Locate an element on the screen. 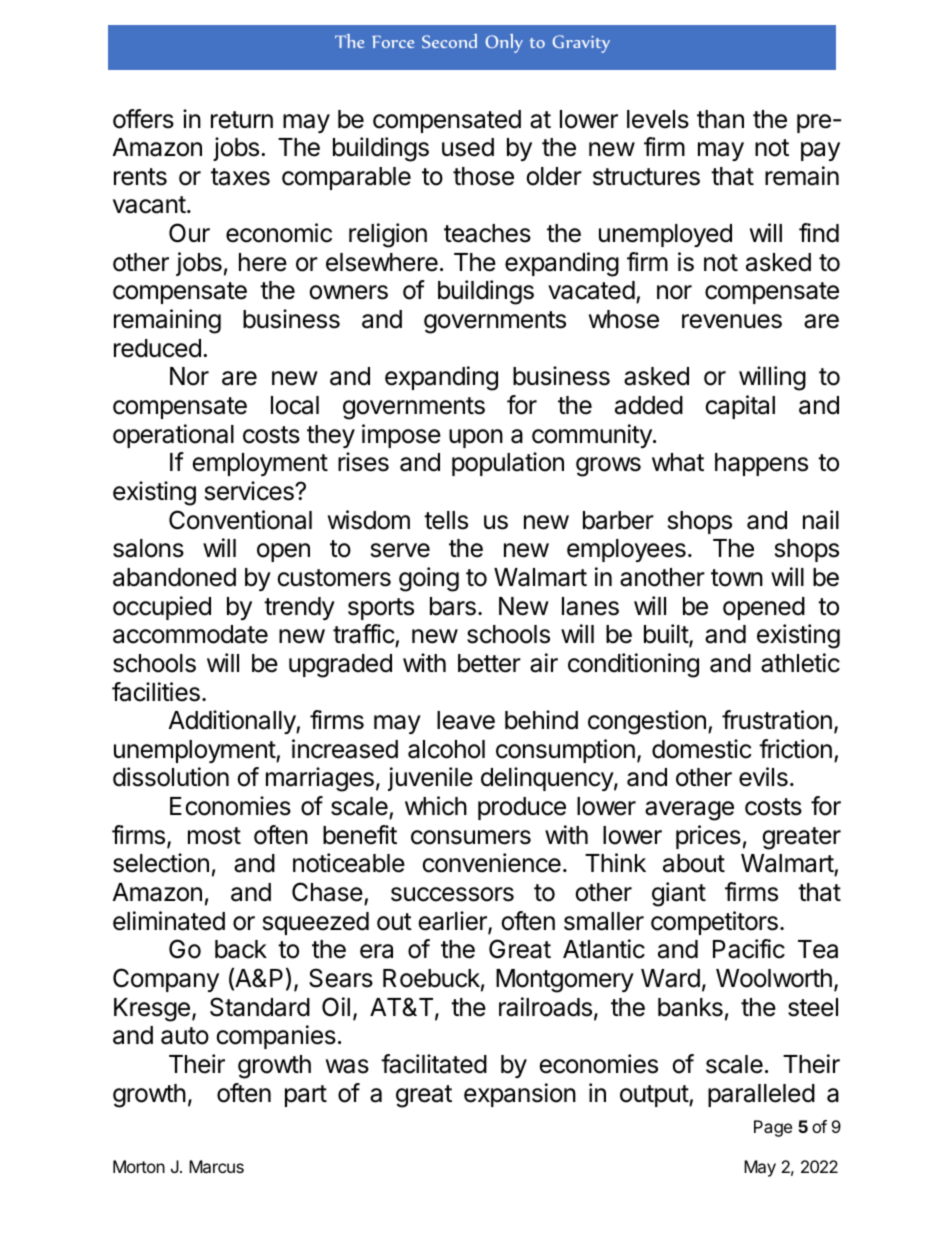  upon is located at coordinates (476, 438).
